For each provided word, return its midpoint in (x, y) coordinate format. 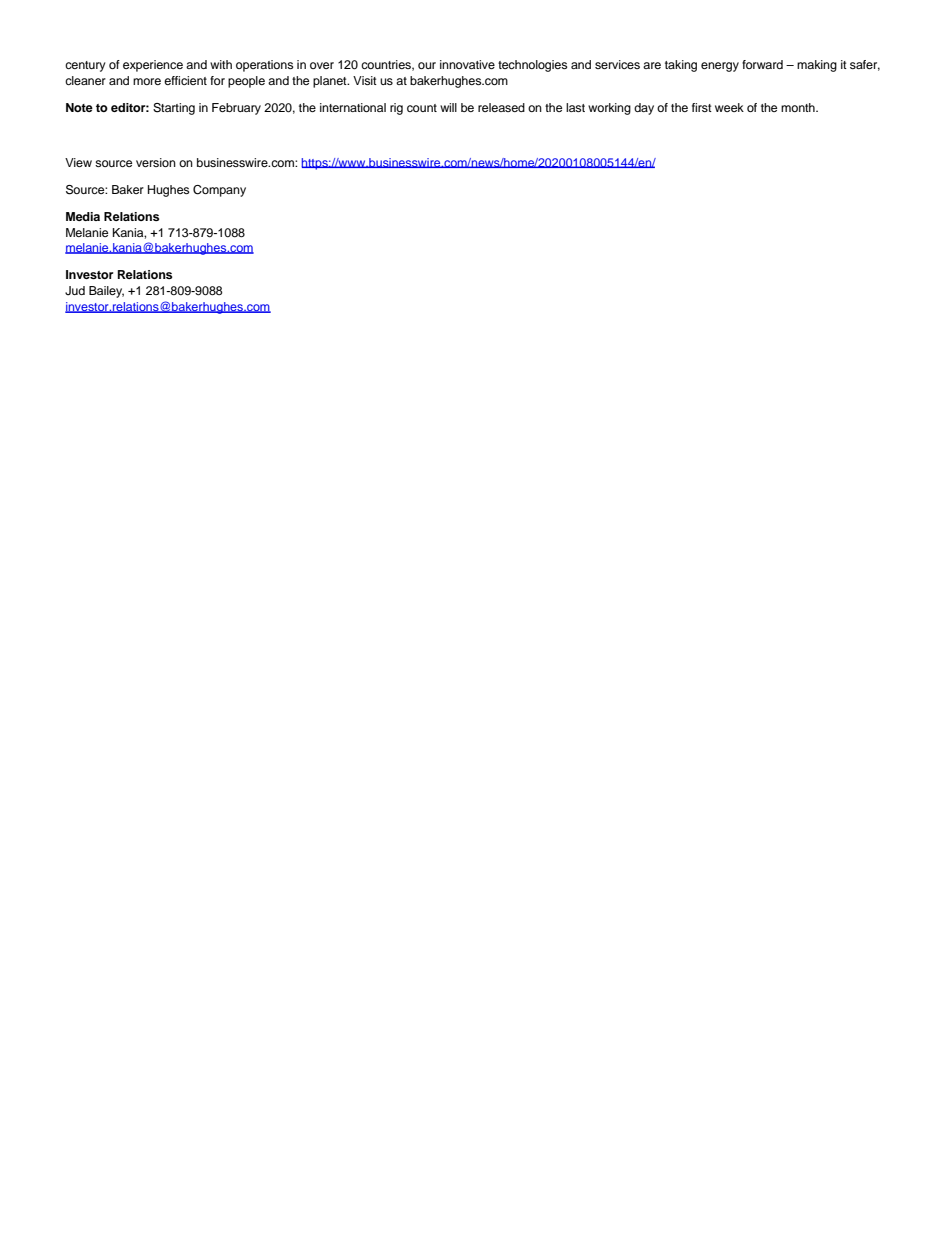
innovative (467, 64)
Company (219, 191)
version (156, 162)
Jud (75, 291)
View (78, 162)
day (644, 109)
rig (396, 109)
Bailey (106, 292)
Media (83, 216)
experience (153, 66)
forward (762, 64)
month (799, 107)
